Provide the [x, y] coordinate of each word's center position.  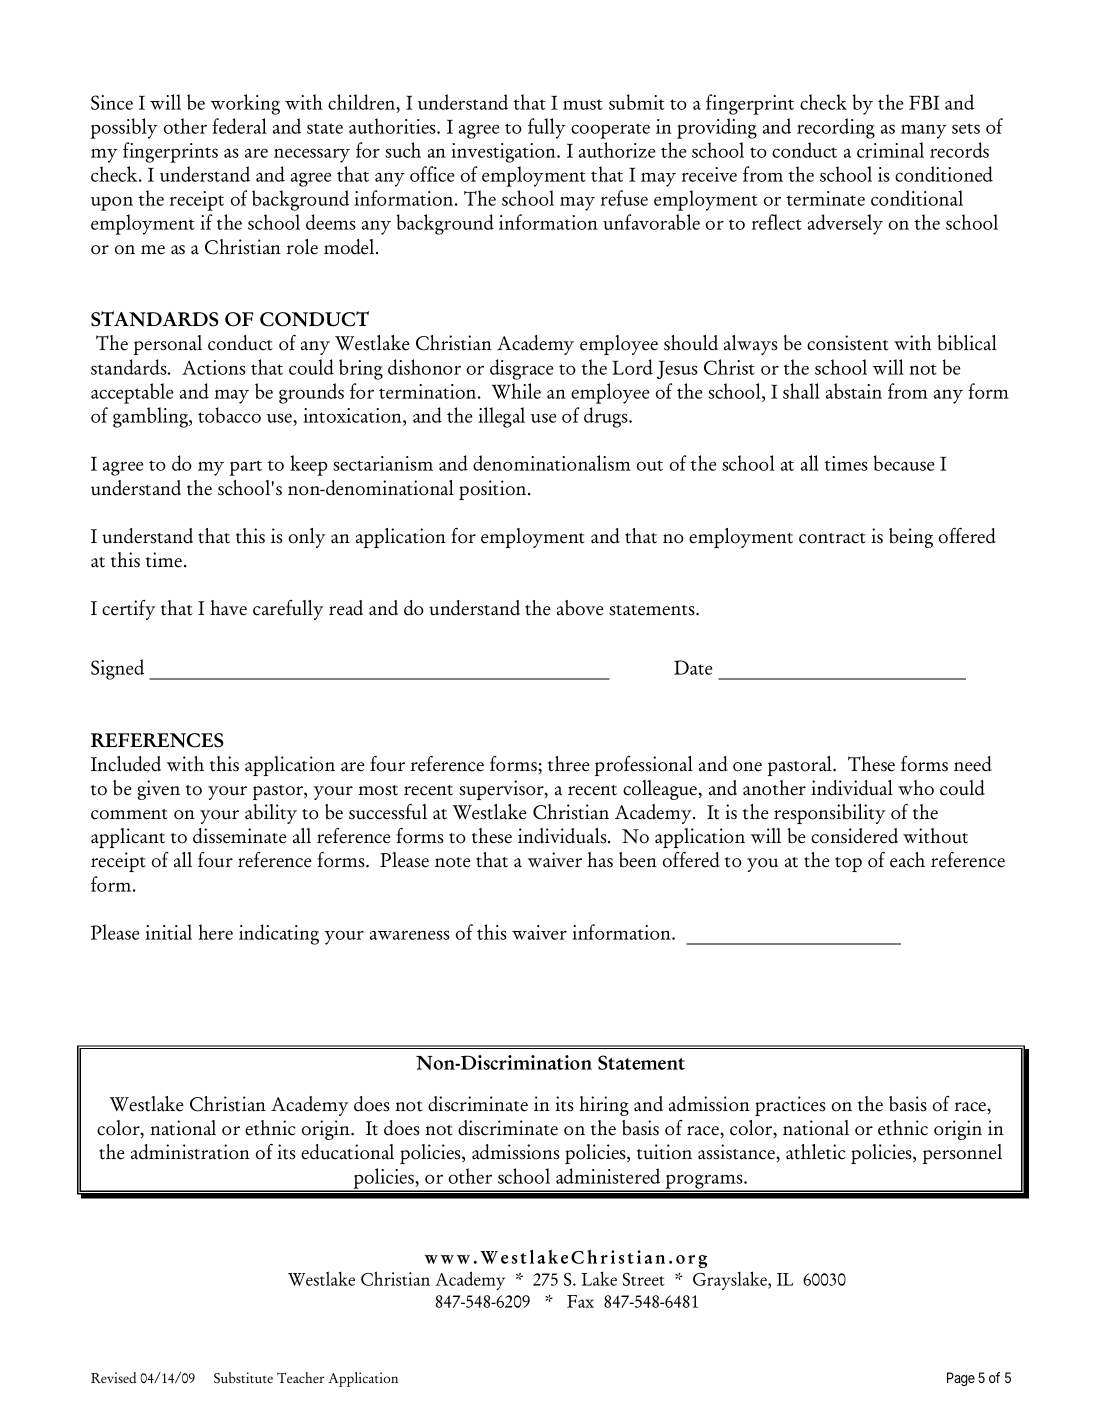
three [569, 764]
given [159, 790]
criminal [890, 150]
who [916, 788]
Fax [580, 1301]
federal [239, 126]
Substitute [243, 1377]
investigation [504, 153]
